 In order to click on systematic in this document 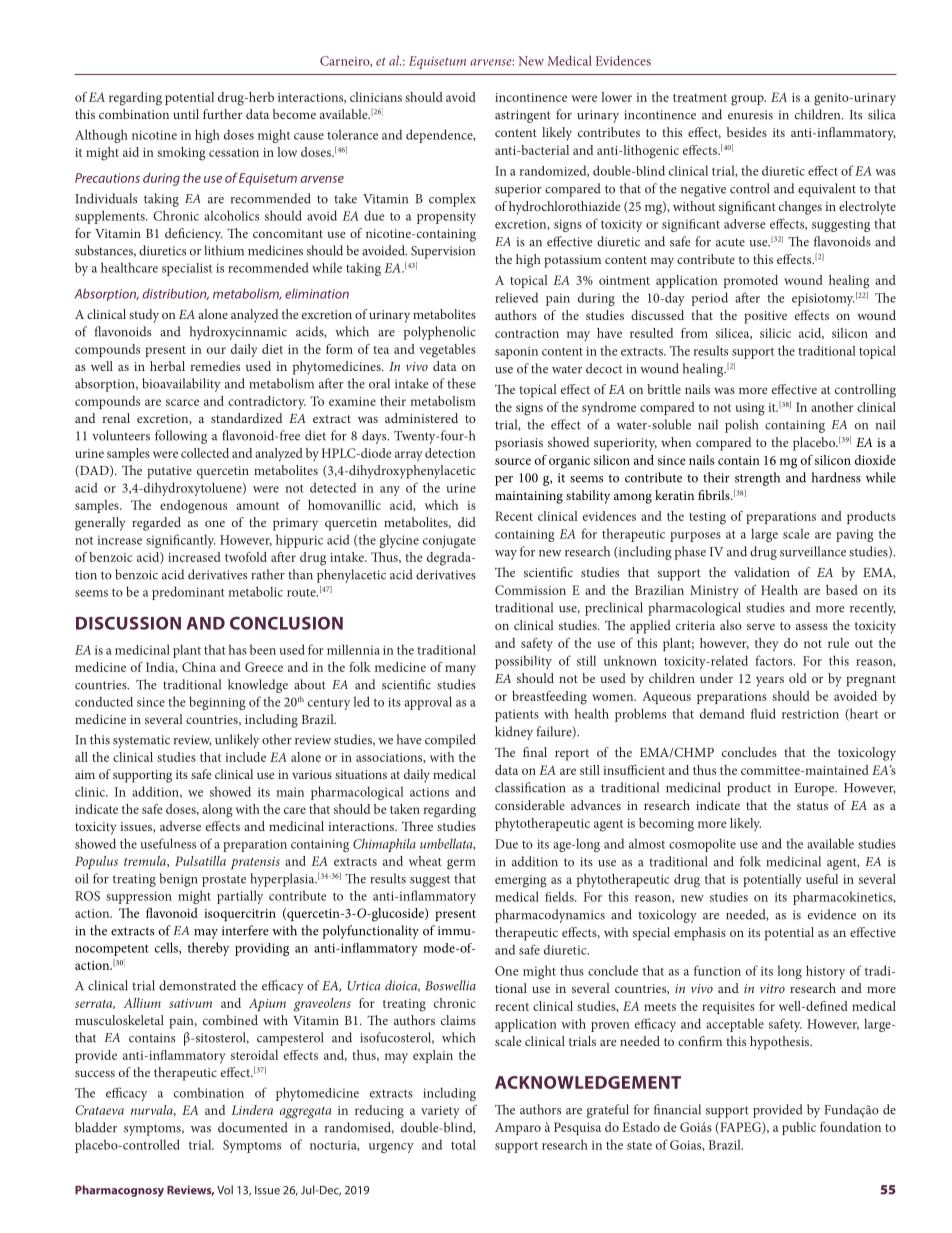, I will do `click(141, 741)`.
